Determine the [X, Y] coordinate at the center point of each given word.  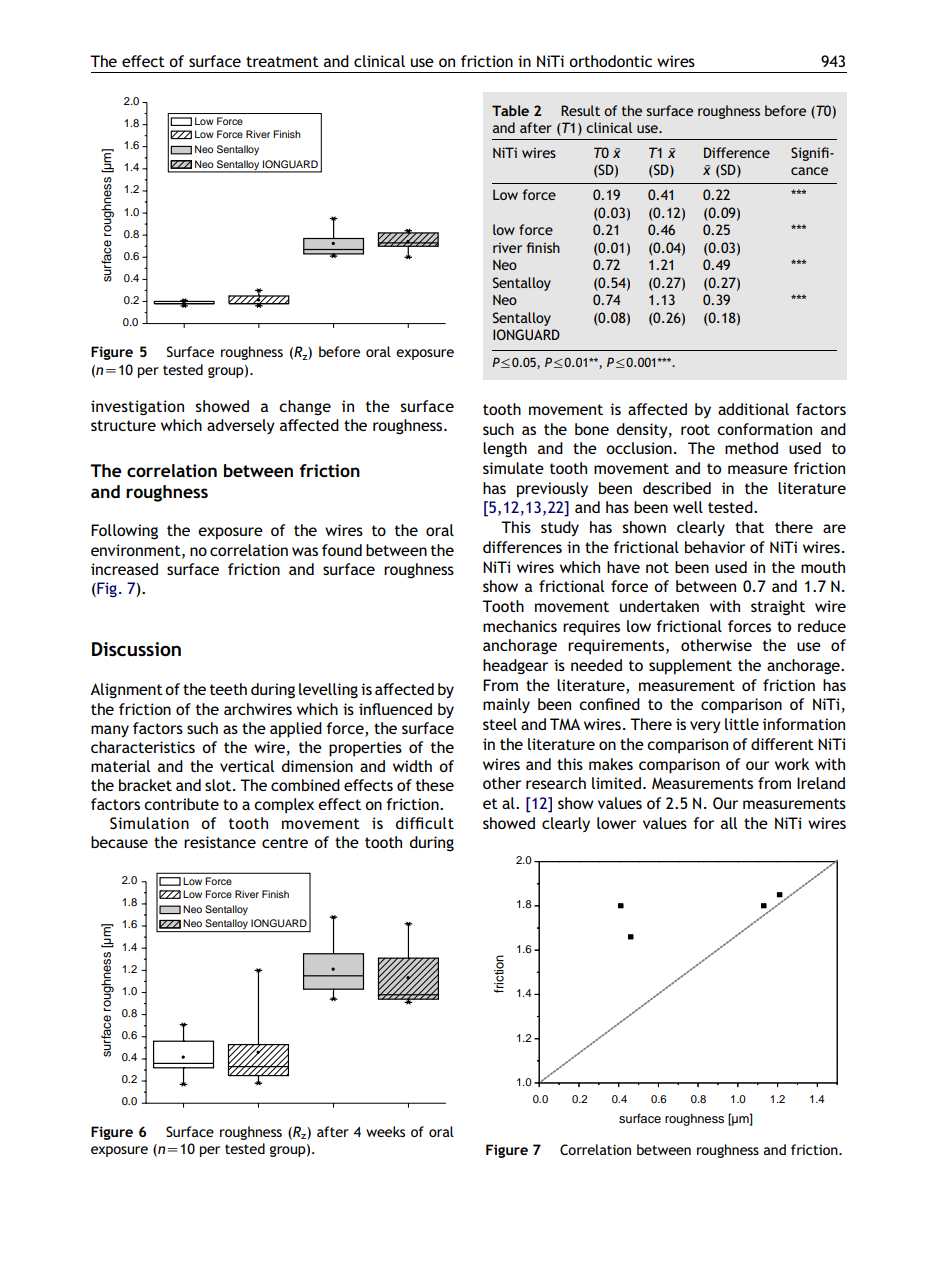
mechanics [520, 626]
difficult [425, 823]
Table [510, 110]
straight [778, 608]
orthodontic [610, 61]
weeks [385, 1131]
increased [124, 569]
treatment [282, 61]
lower [616, 823]
